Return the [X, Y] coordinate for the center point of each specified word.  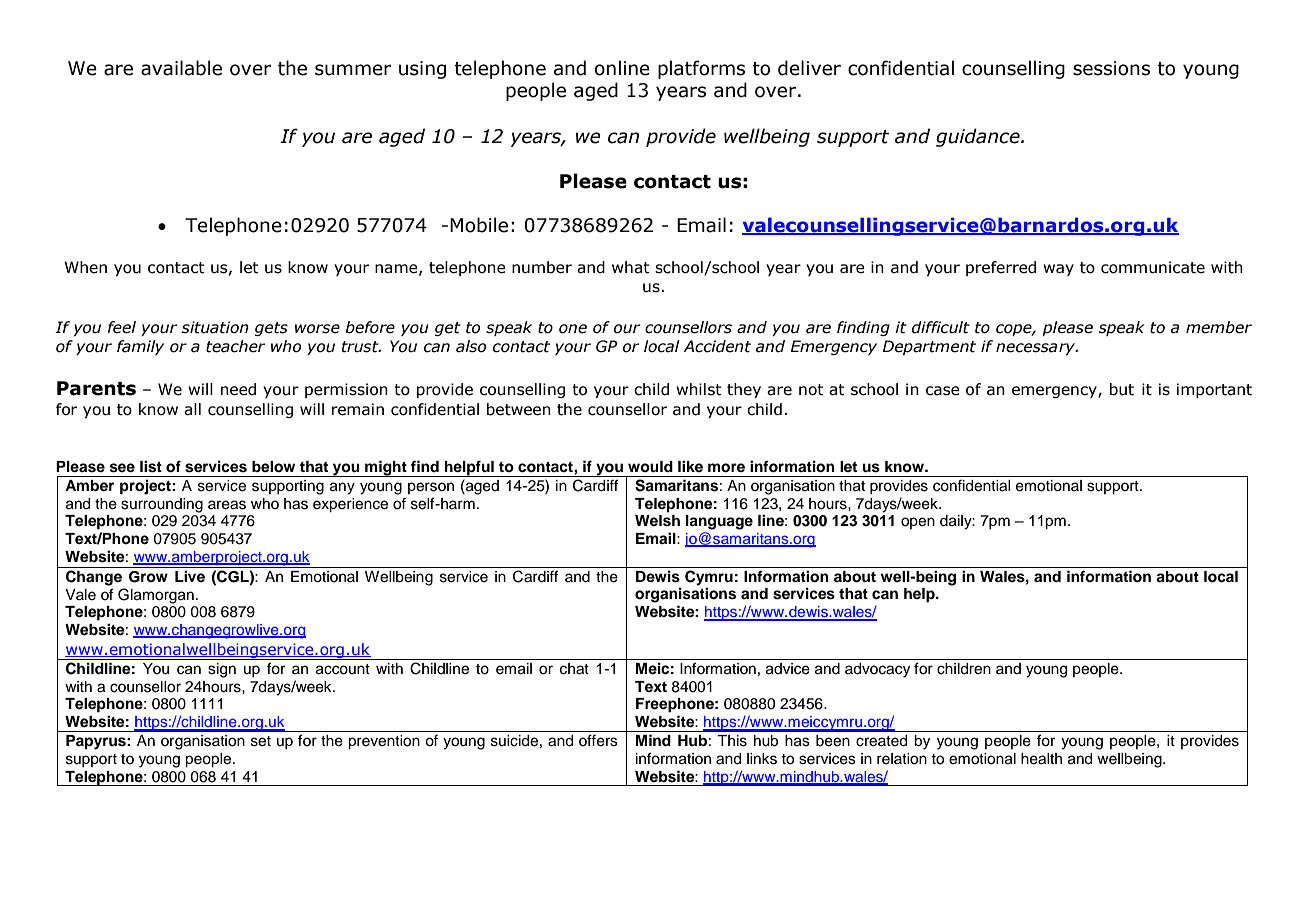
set [261, 741]
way [1058, 270]
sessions [1111, 68]
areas [227, 505]
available [181, 68]
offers [598, 740]
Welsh [657, 521]
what [631, 267]
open [918, 523]
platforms [701, 69]
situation [215, 327]
